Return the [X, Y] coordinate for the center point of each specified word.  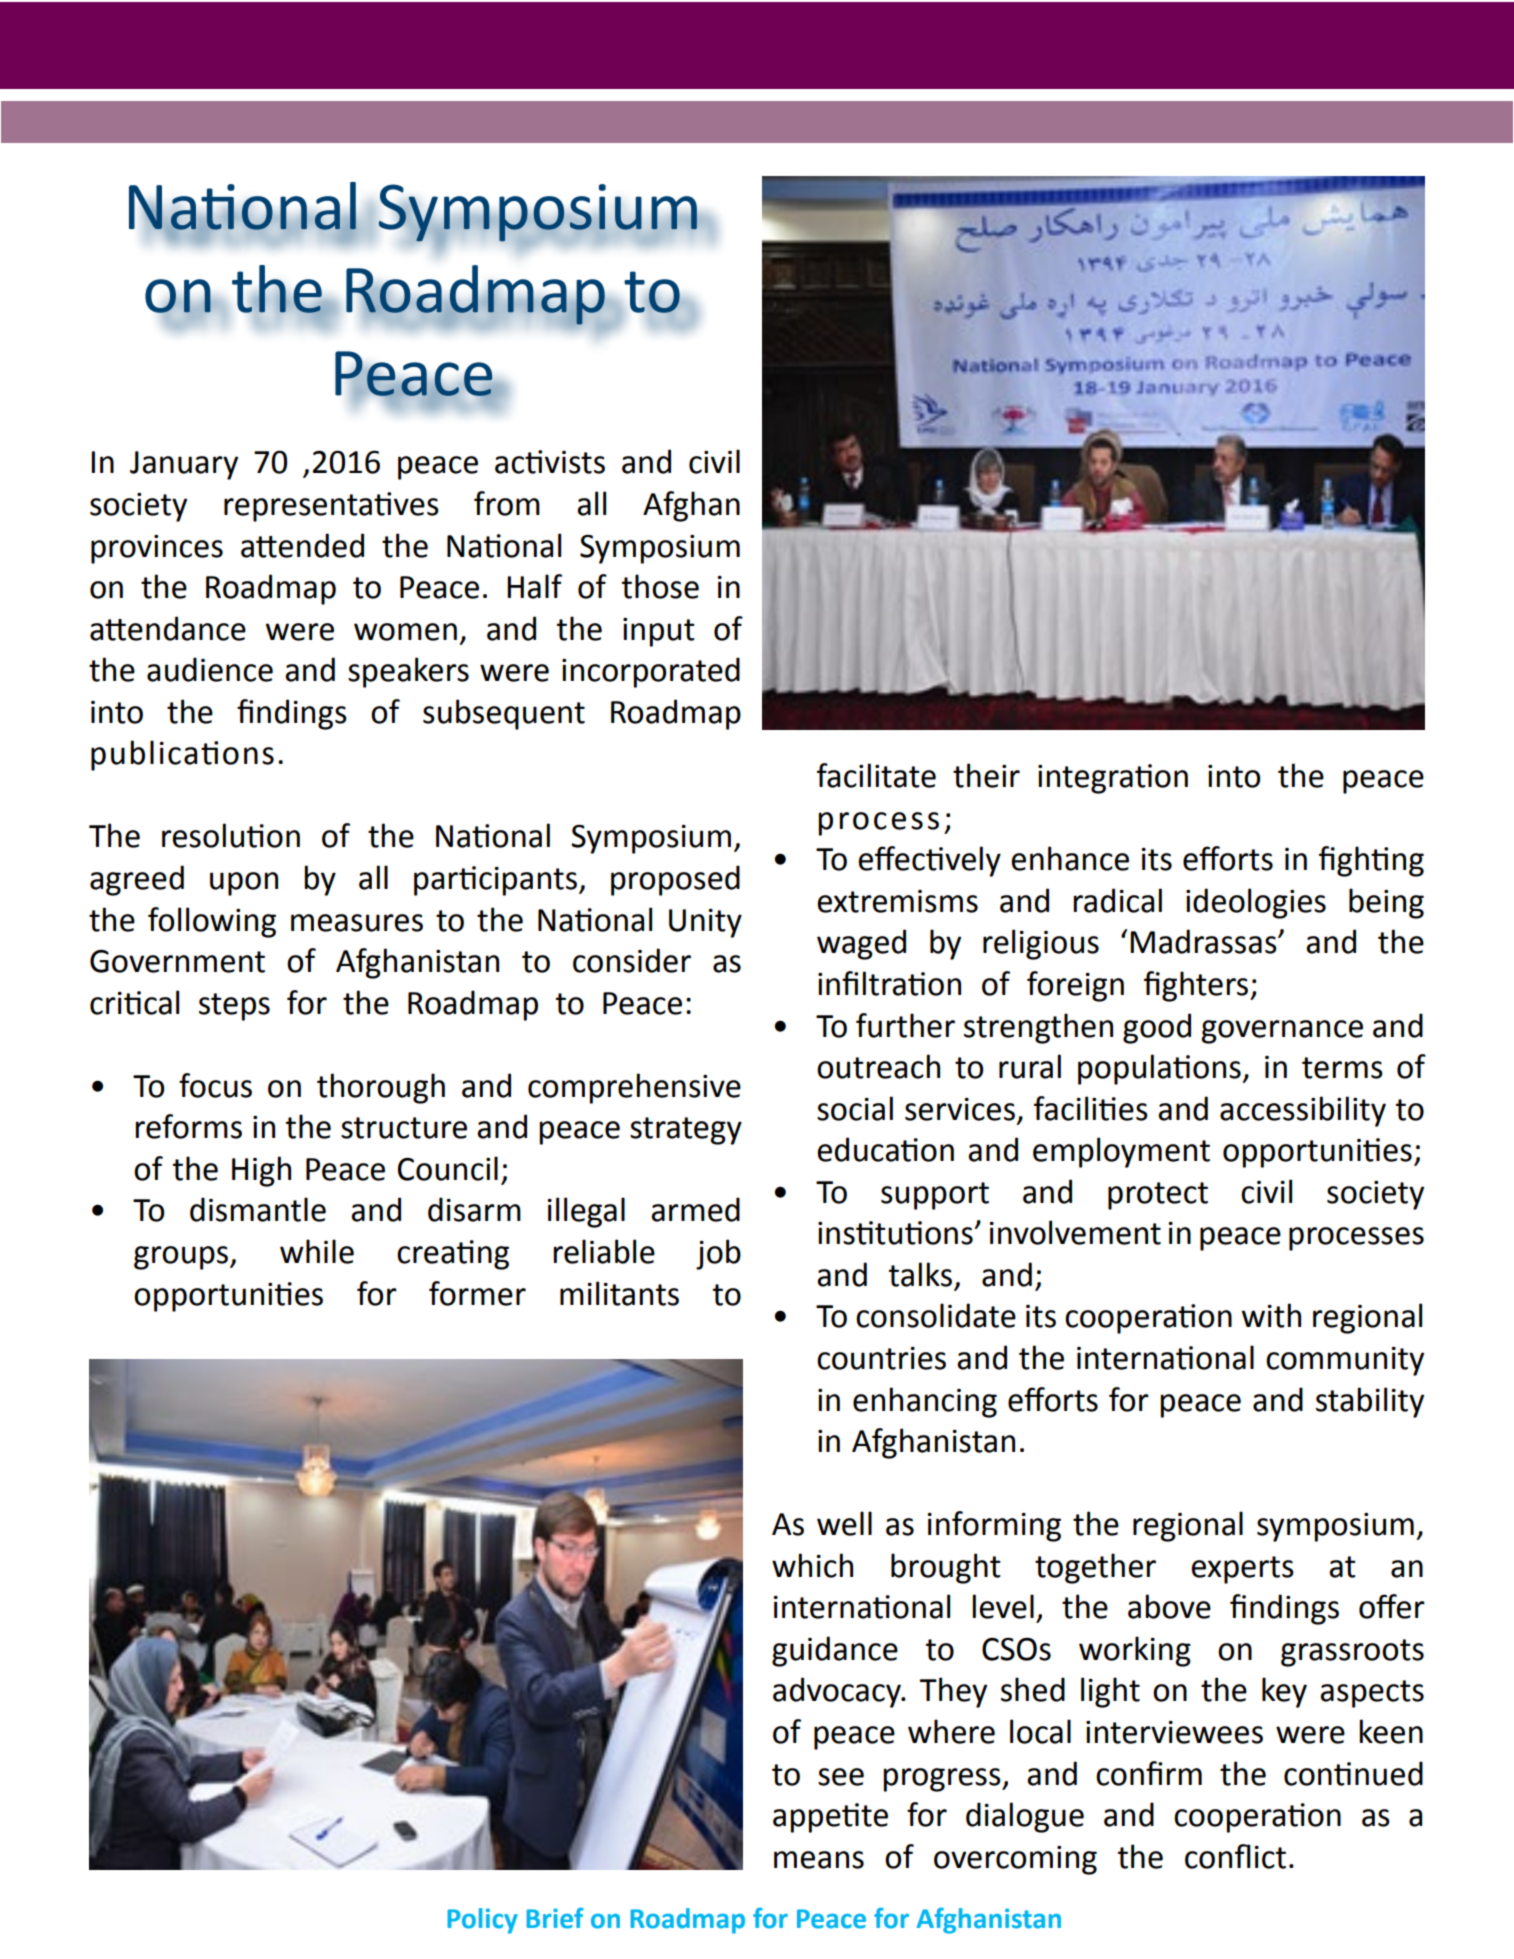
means [819, 1860]
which [812, 1565]
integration [1113, 779]
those [660, 586]
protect [1158, 1196]
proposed [675, 880]
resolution [231, 835]
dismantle [258, 1209]
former [477, 1293]
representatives [331, 507]
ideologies [1256, 903]
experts [1242, 1570]
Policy [482, 1921]
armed [695, 1209]
